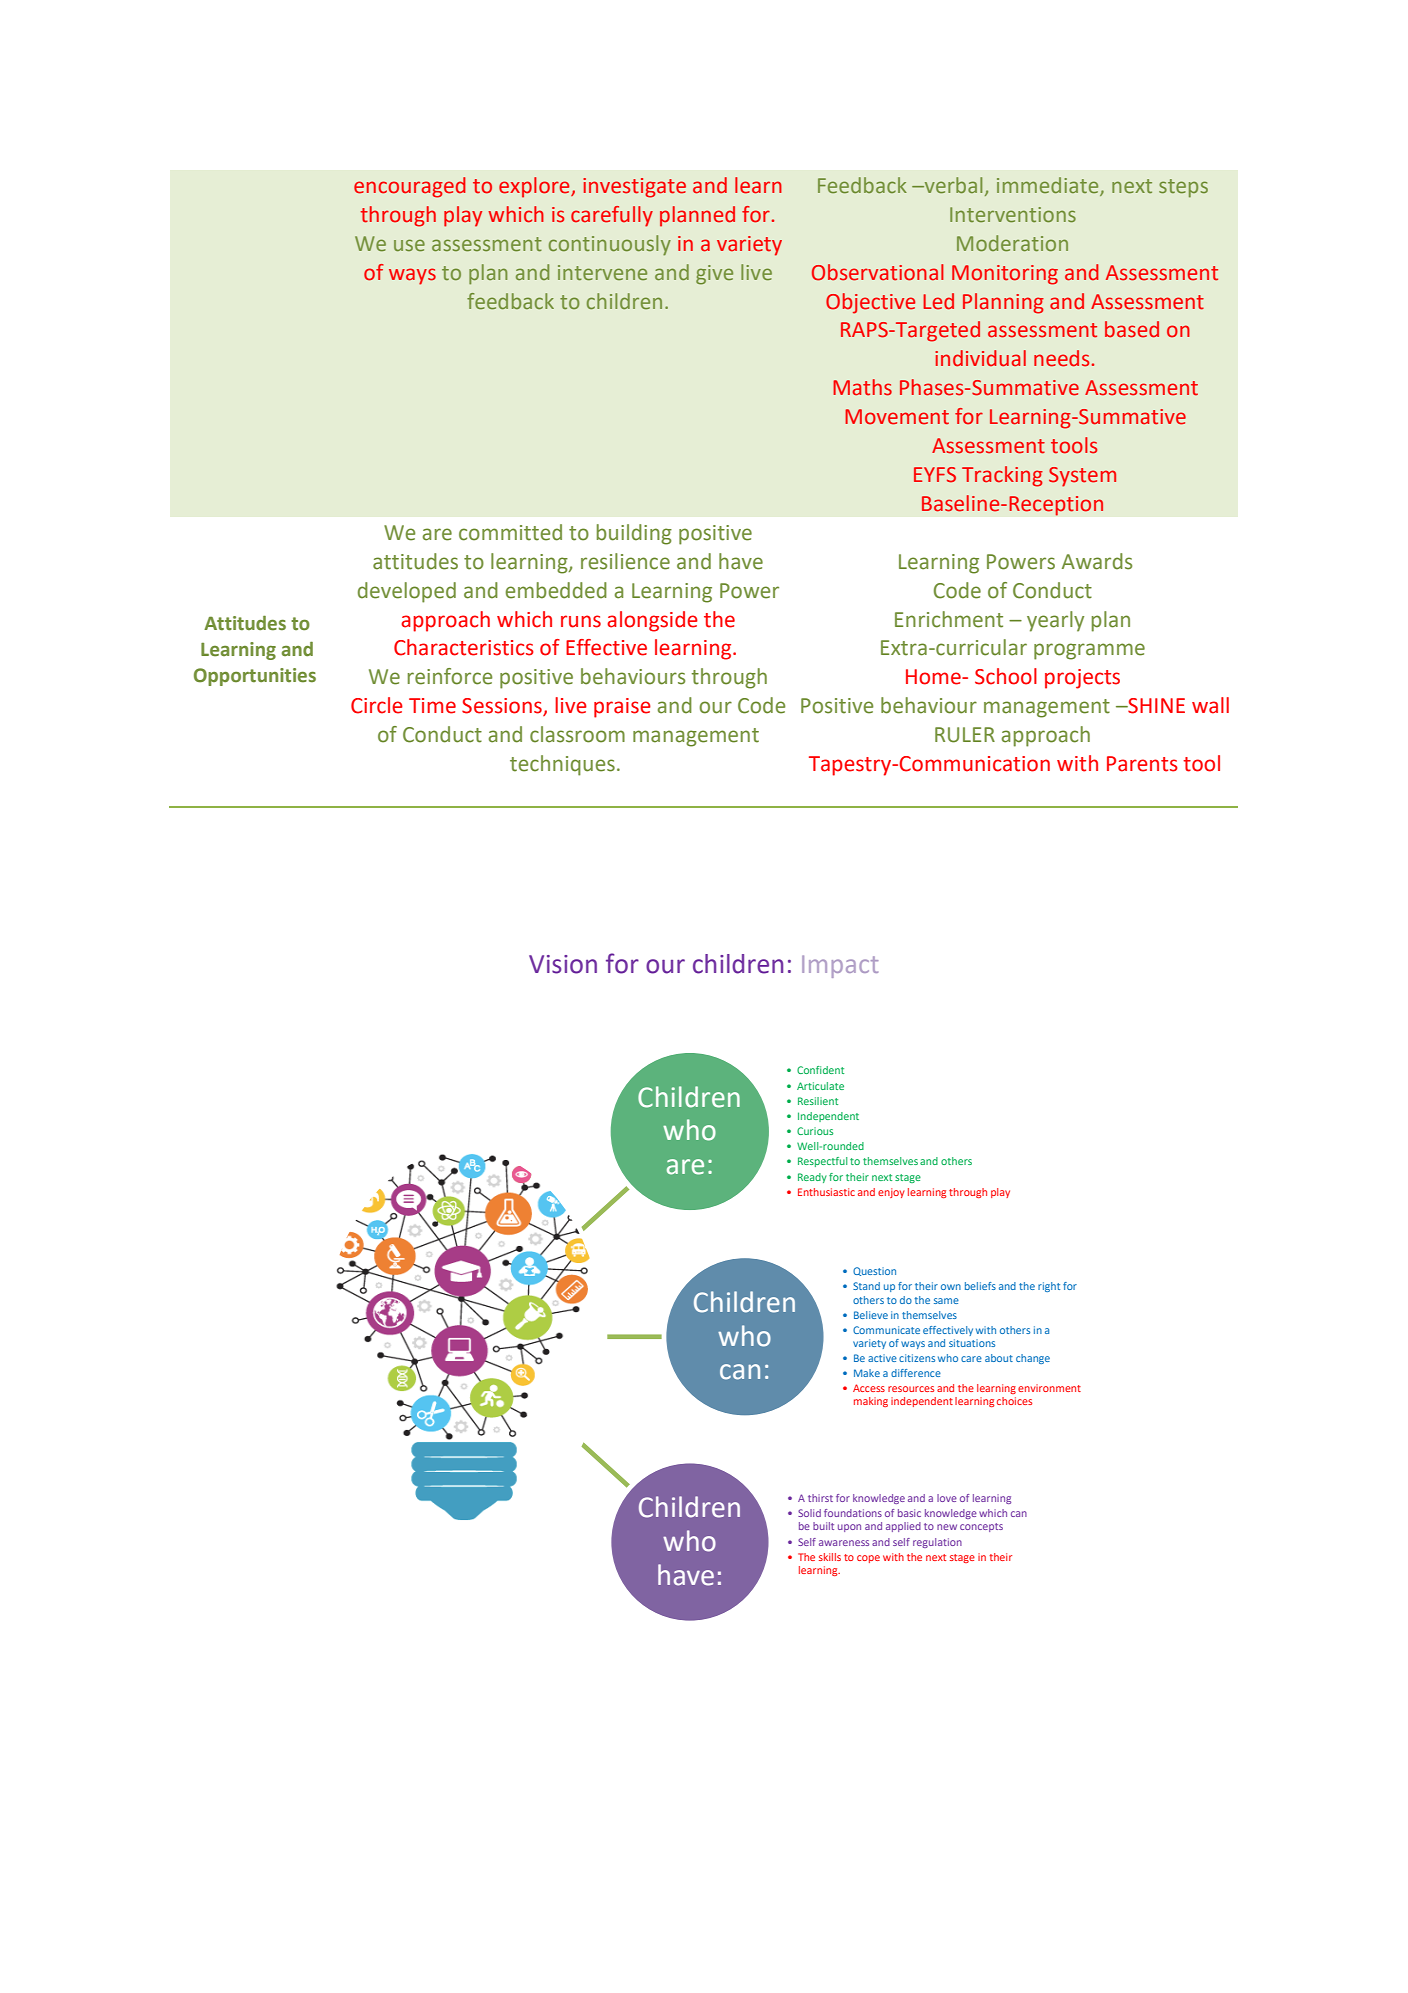 This screenshot has width=1408, height=1993. What do you see at coordinates (1049, 186) in the screenshot?
I see `immediate` at bounding box center [1049, 186].
